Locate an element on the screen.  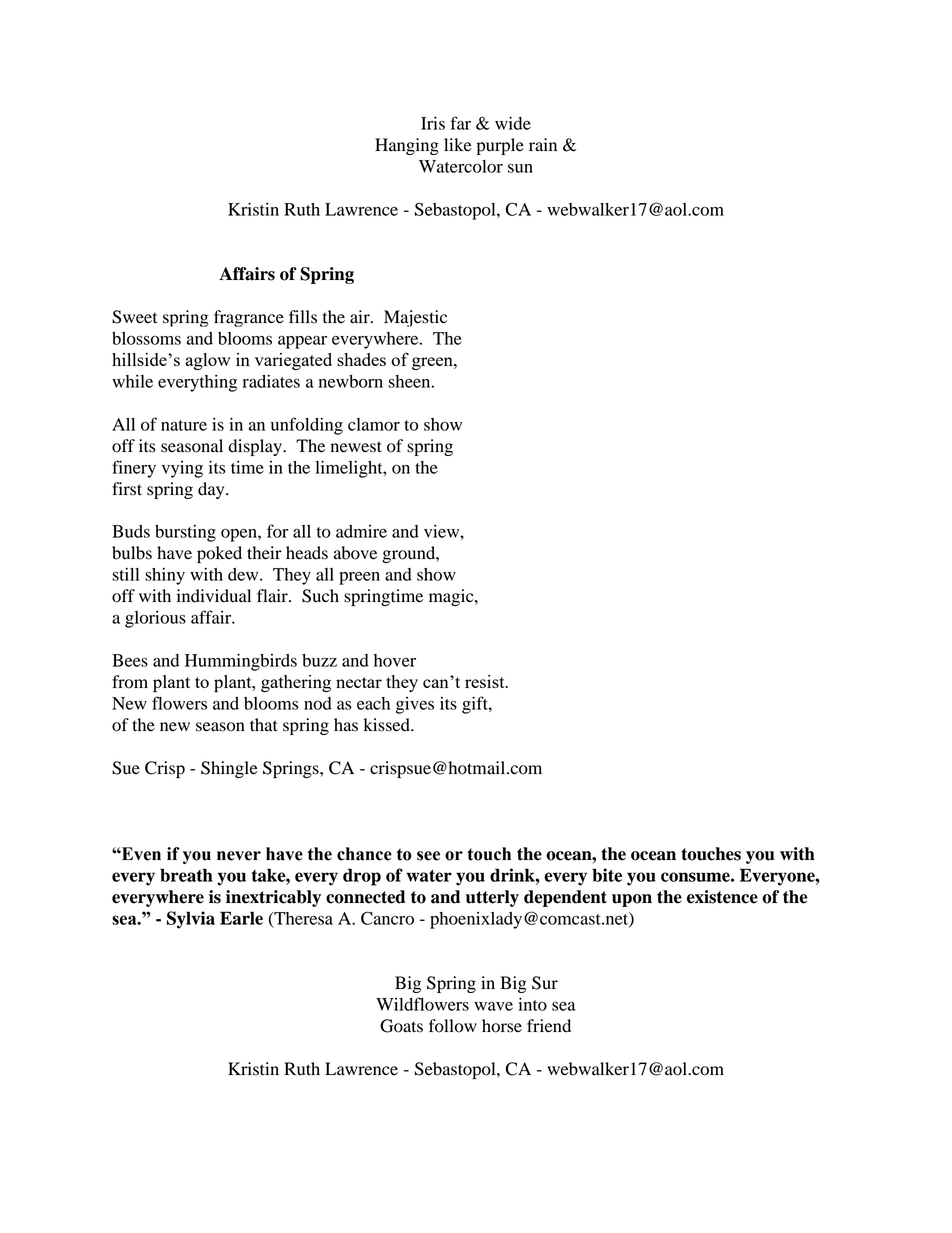
like is located at coordinates (458, 145).
